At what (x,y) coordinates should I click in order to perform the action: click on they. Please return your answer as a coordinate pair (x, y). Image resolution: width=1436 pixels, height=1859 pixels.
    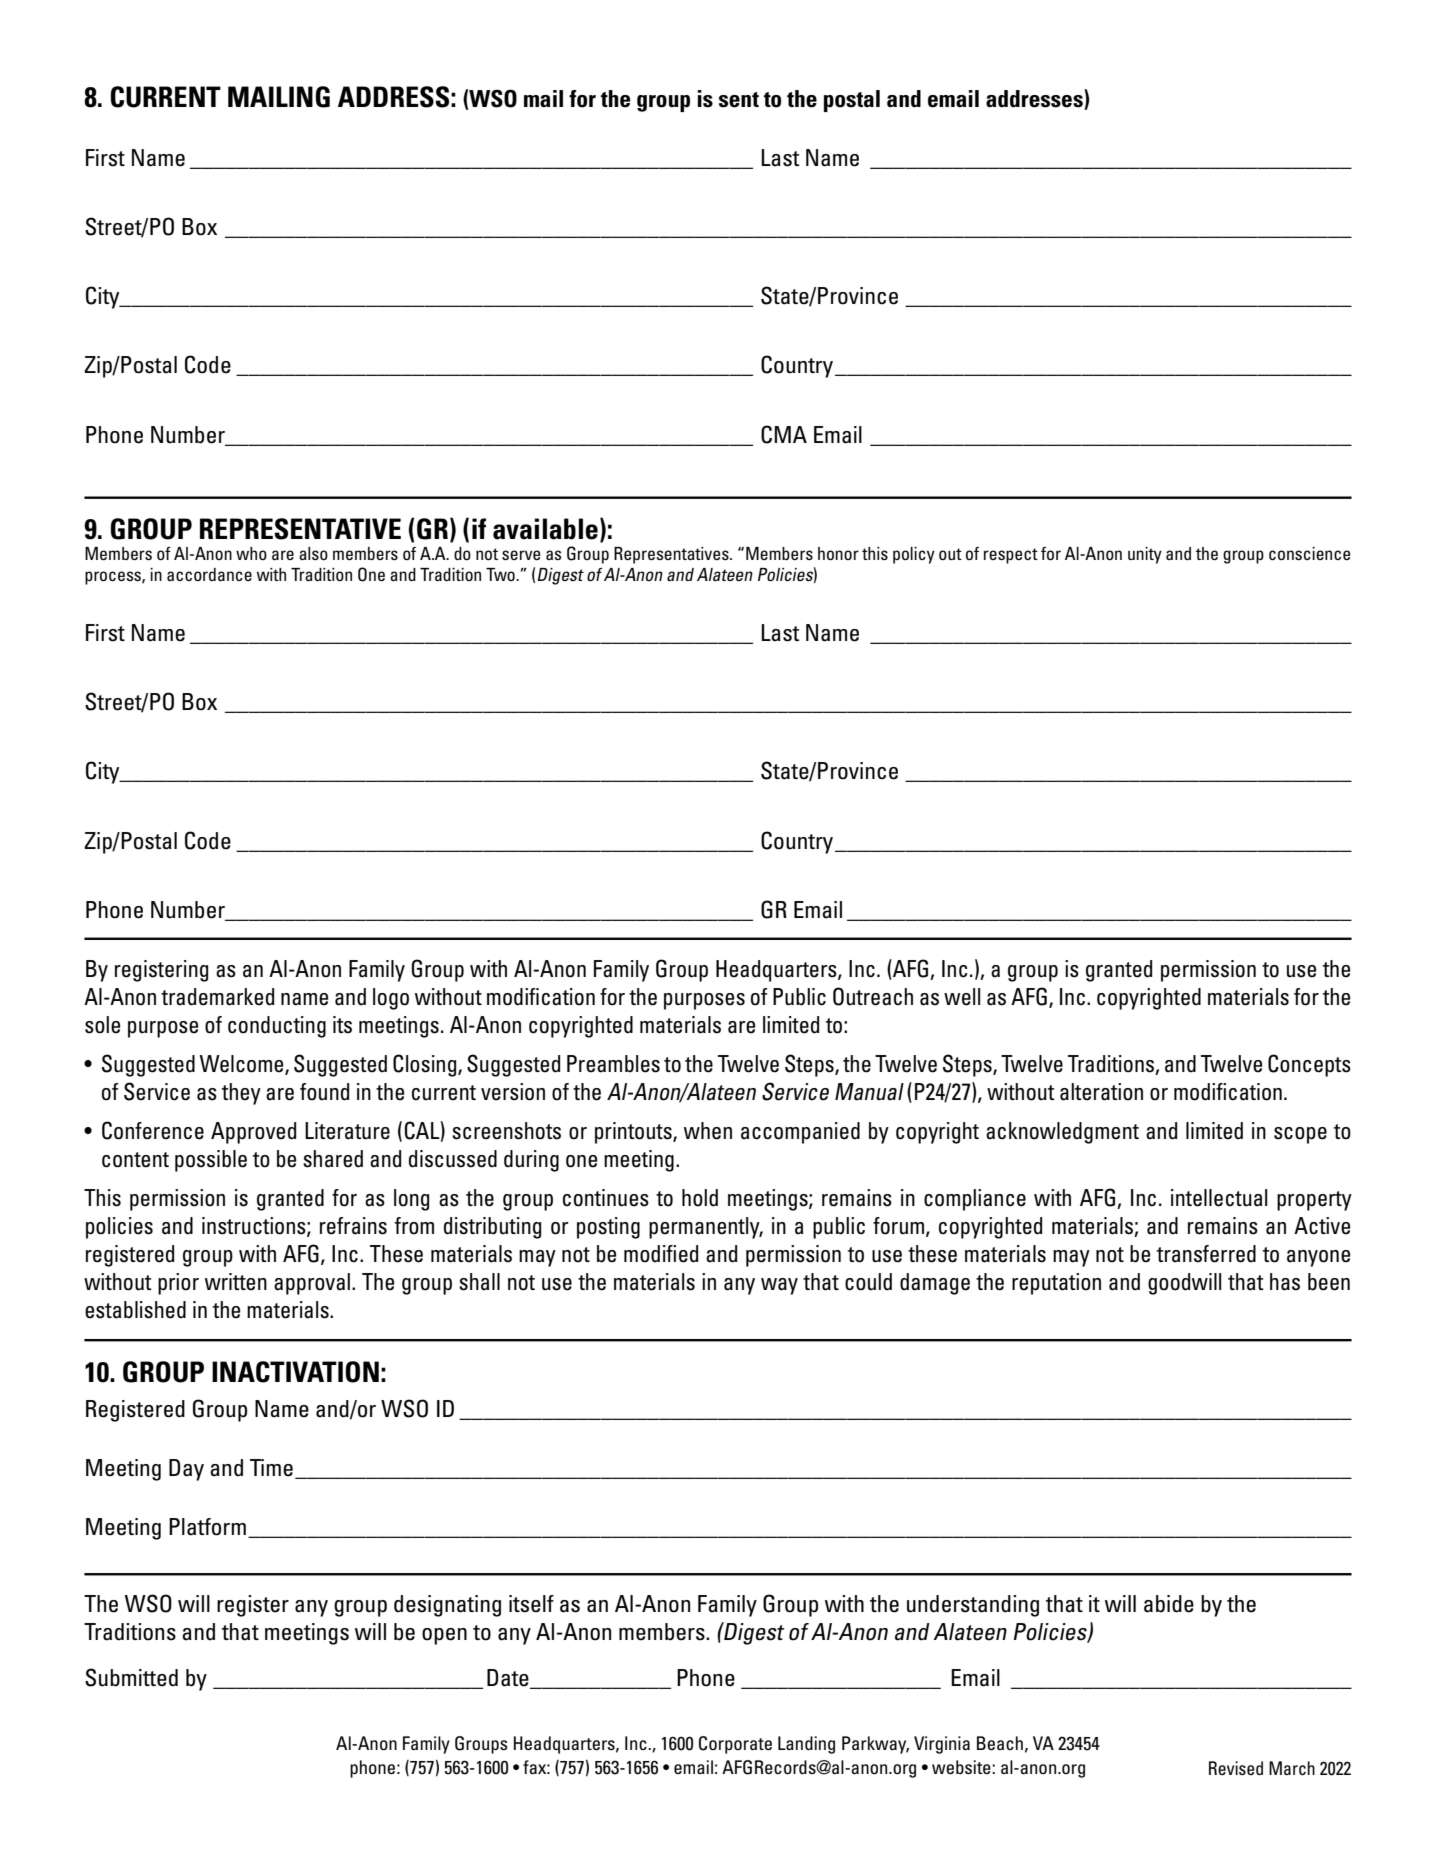
    Looking at the image, I should click on (241, 1094).
